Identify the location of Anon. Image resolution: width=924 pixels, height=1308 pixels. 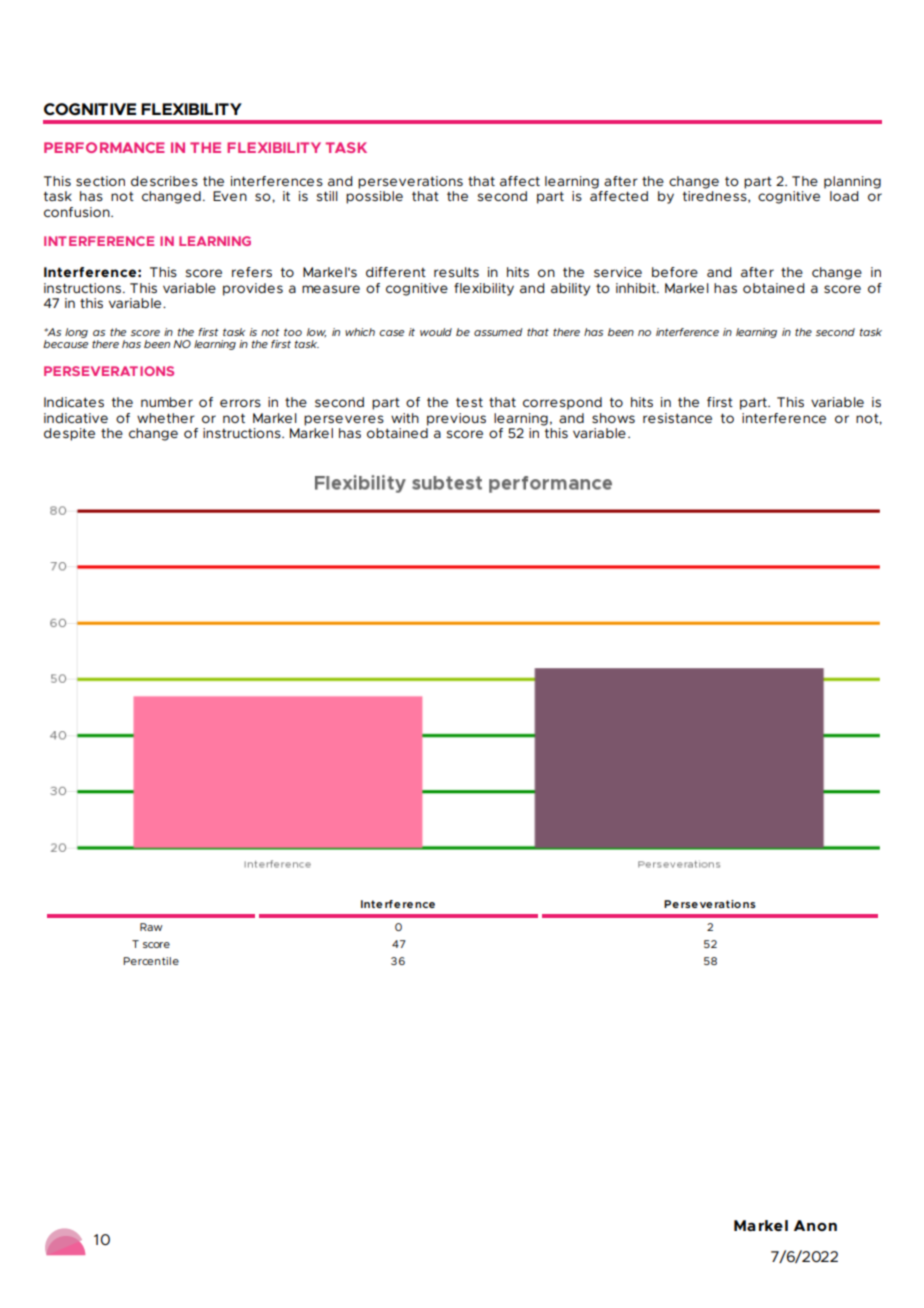
(815, 1225).
